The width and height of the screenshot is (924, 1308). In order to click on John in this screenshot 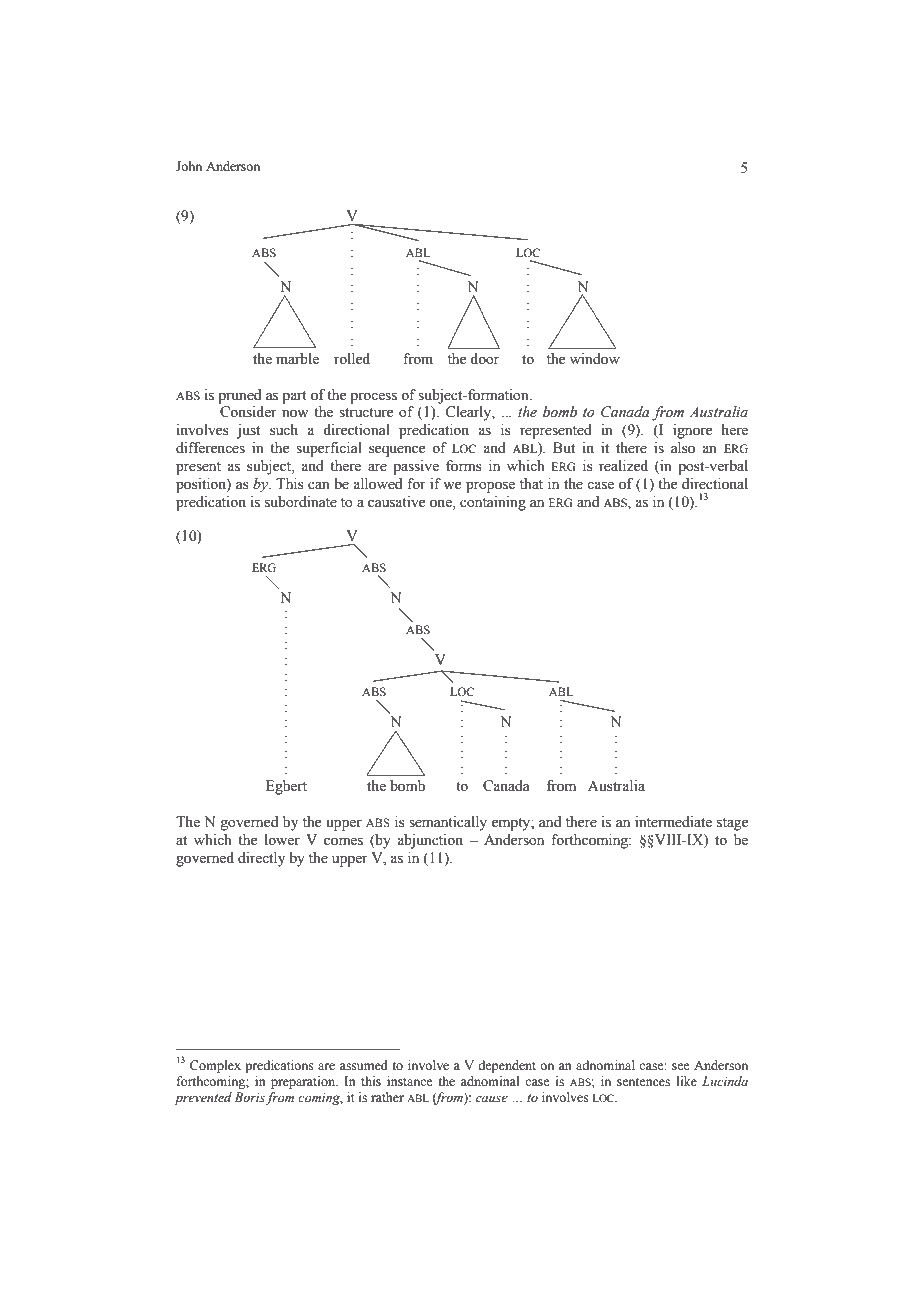, I will do `click(189, 166)`.
